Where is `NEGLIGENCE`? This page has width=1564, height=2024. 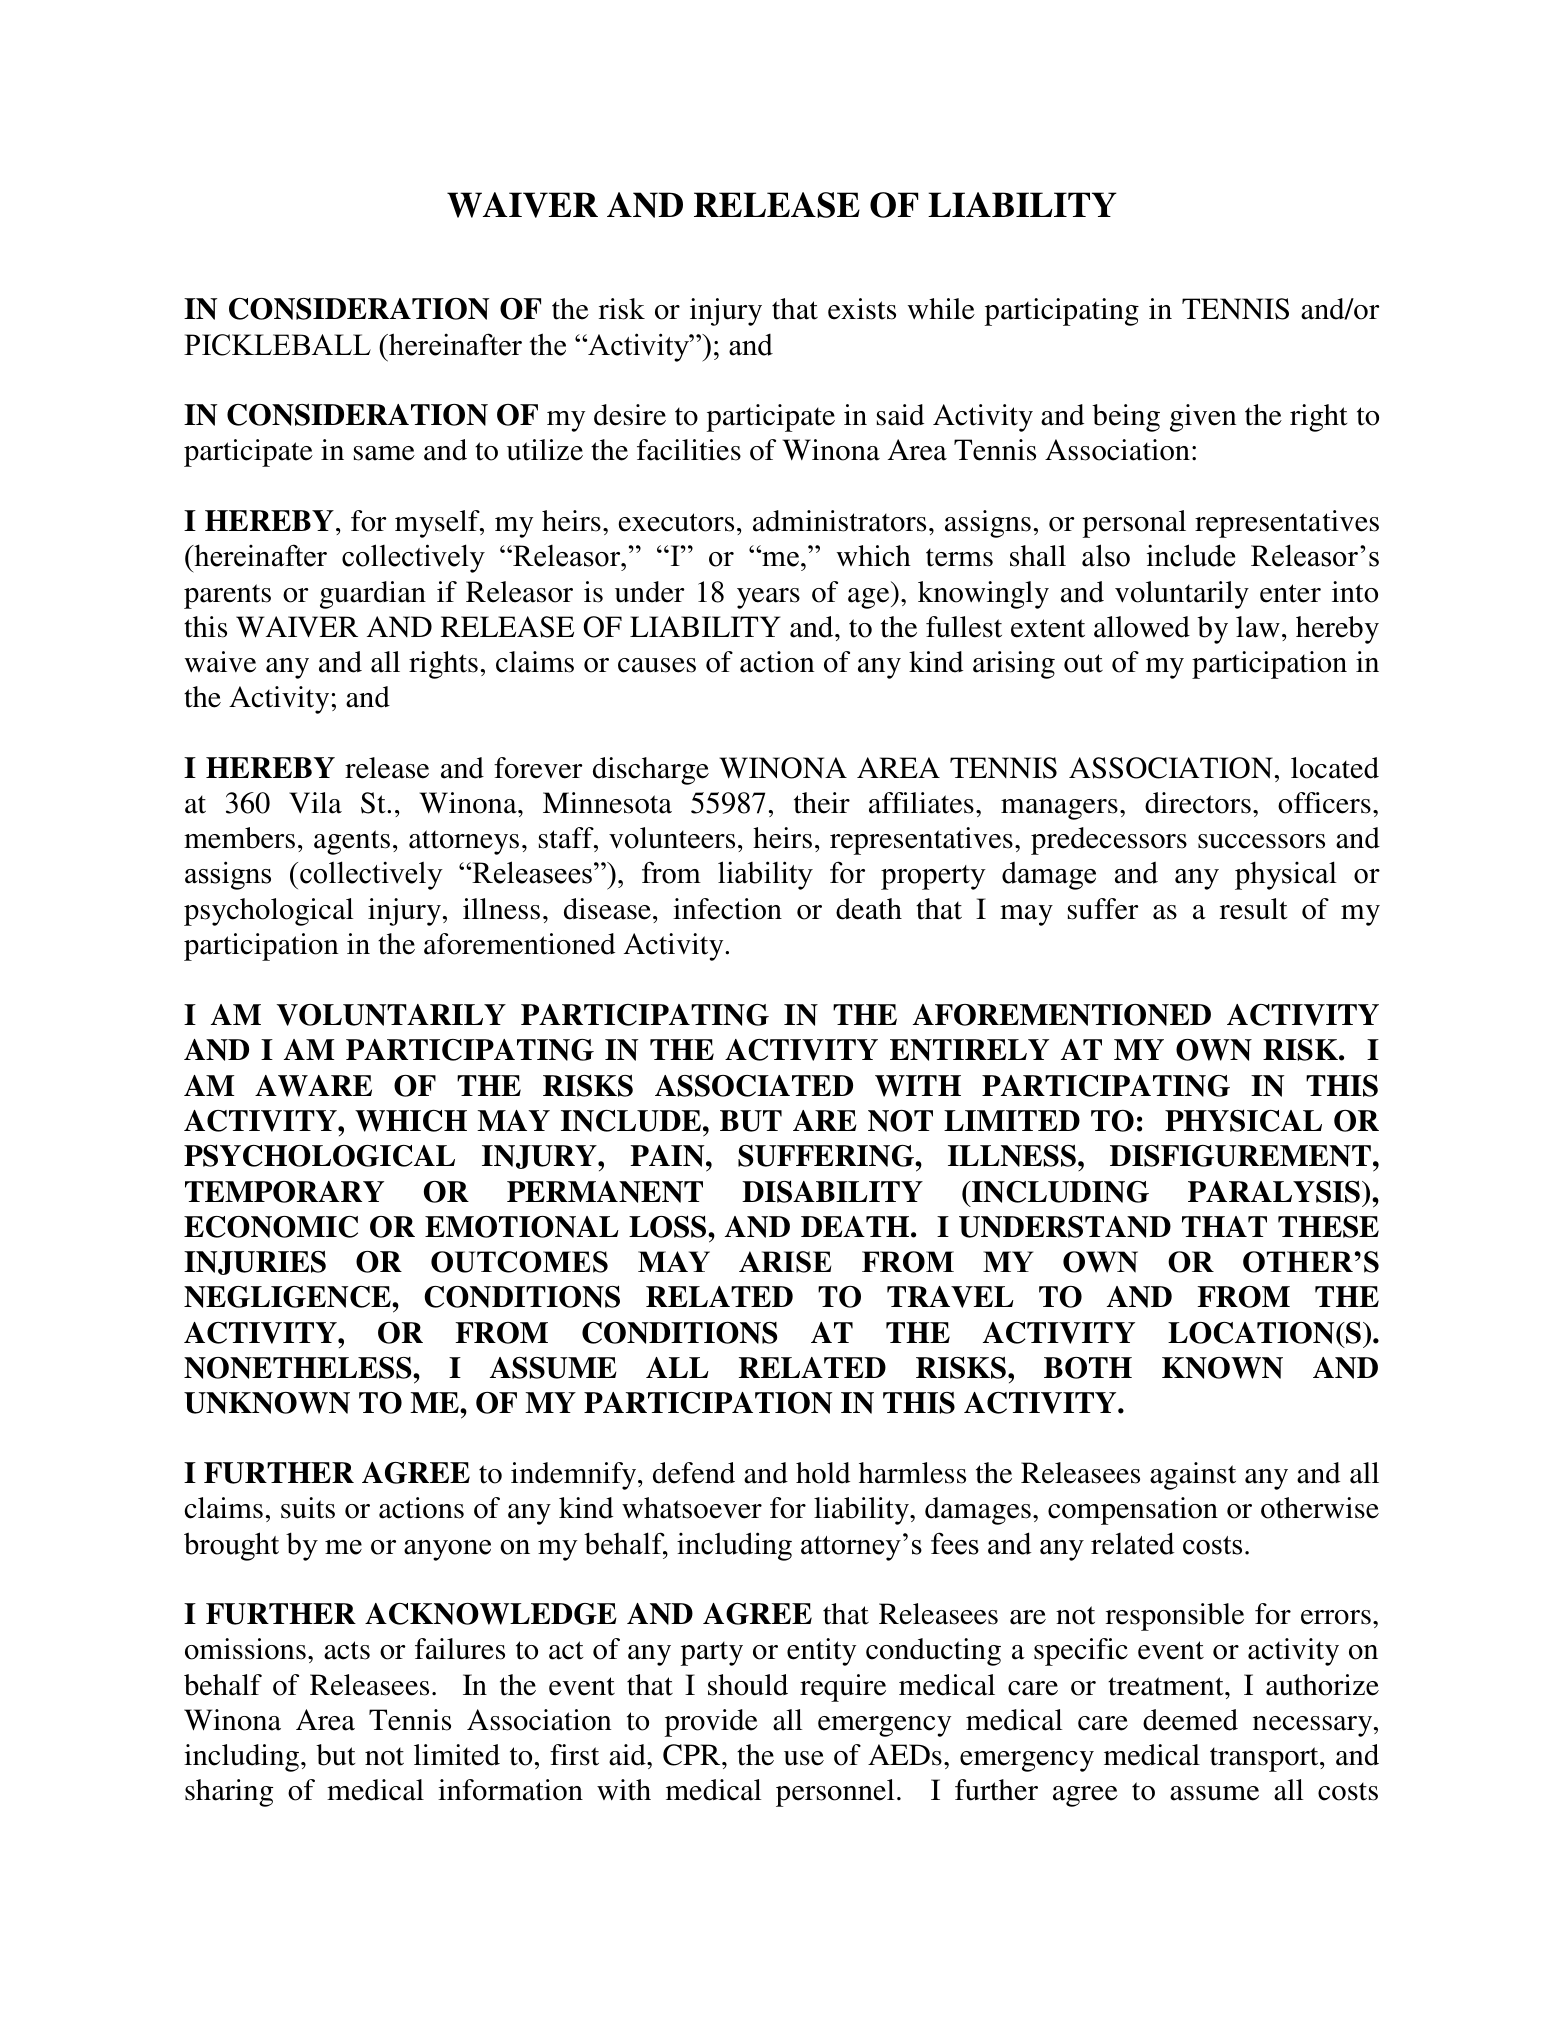 NEGLIGENCE is located at coordinates (288, 1297).
